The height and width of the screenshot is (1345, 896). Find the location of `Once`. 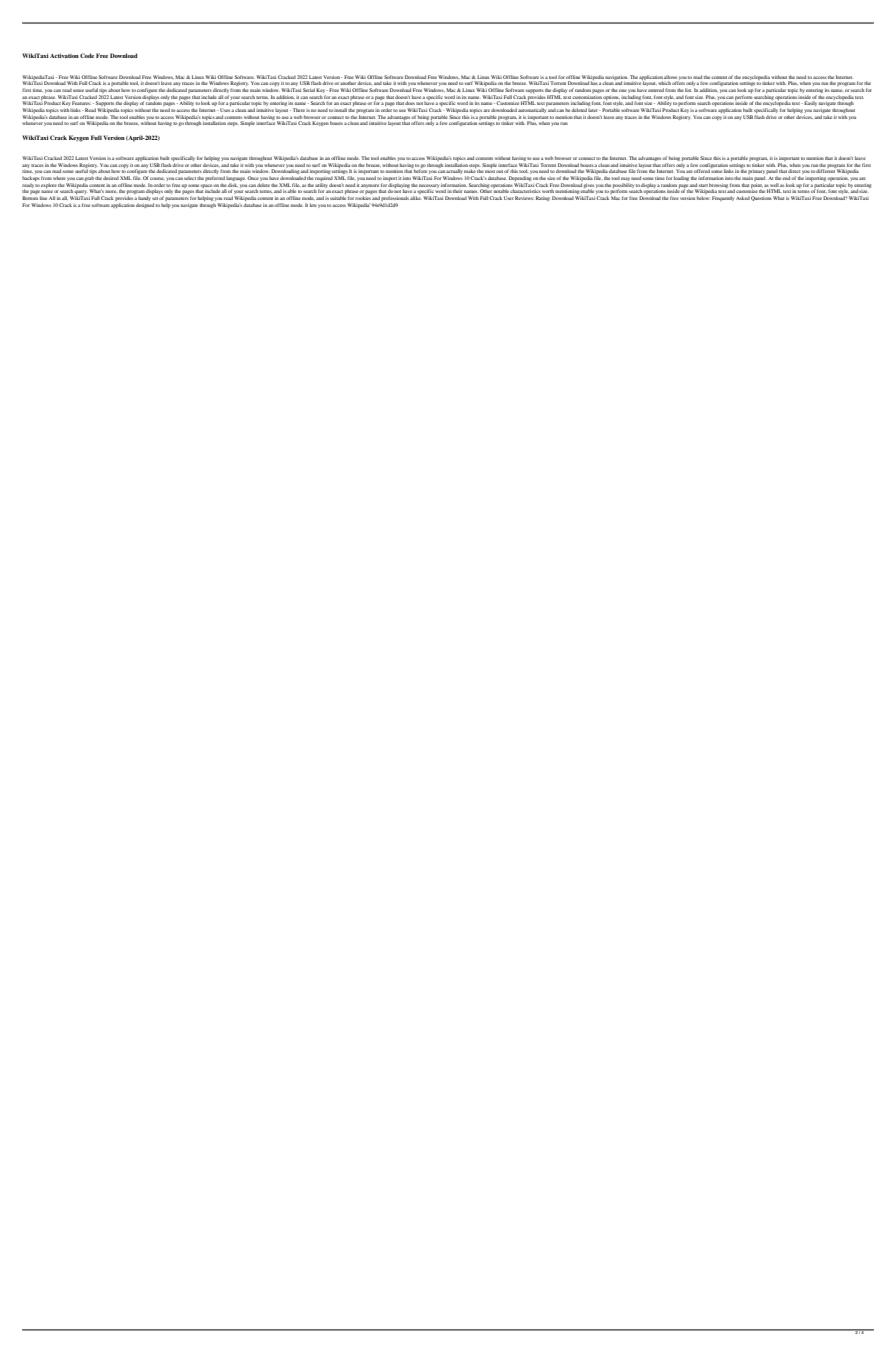

Once is located at coordinates (253, 178).
